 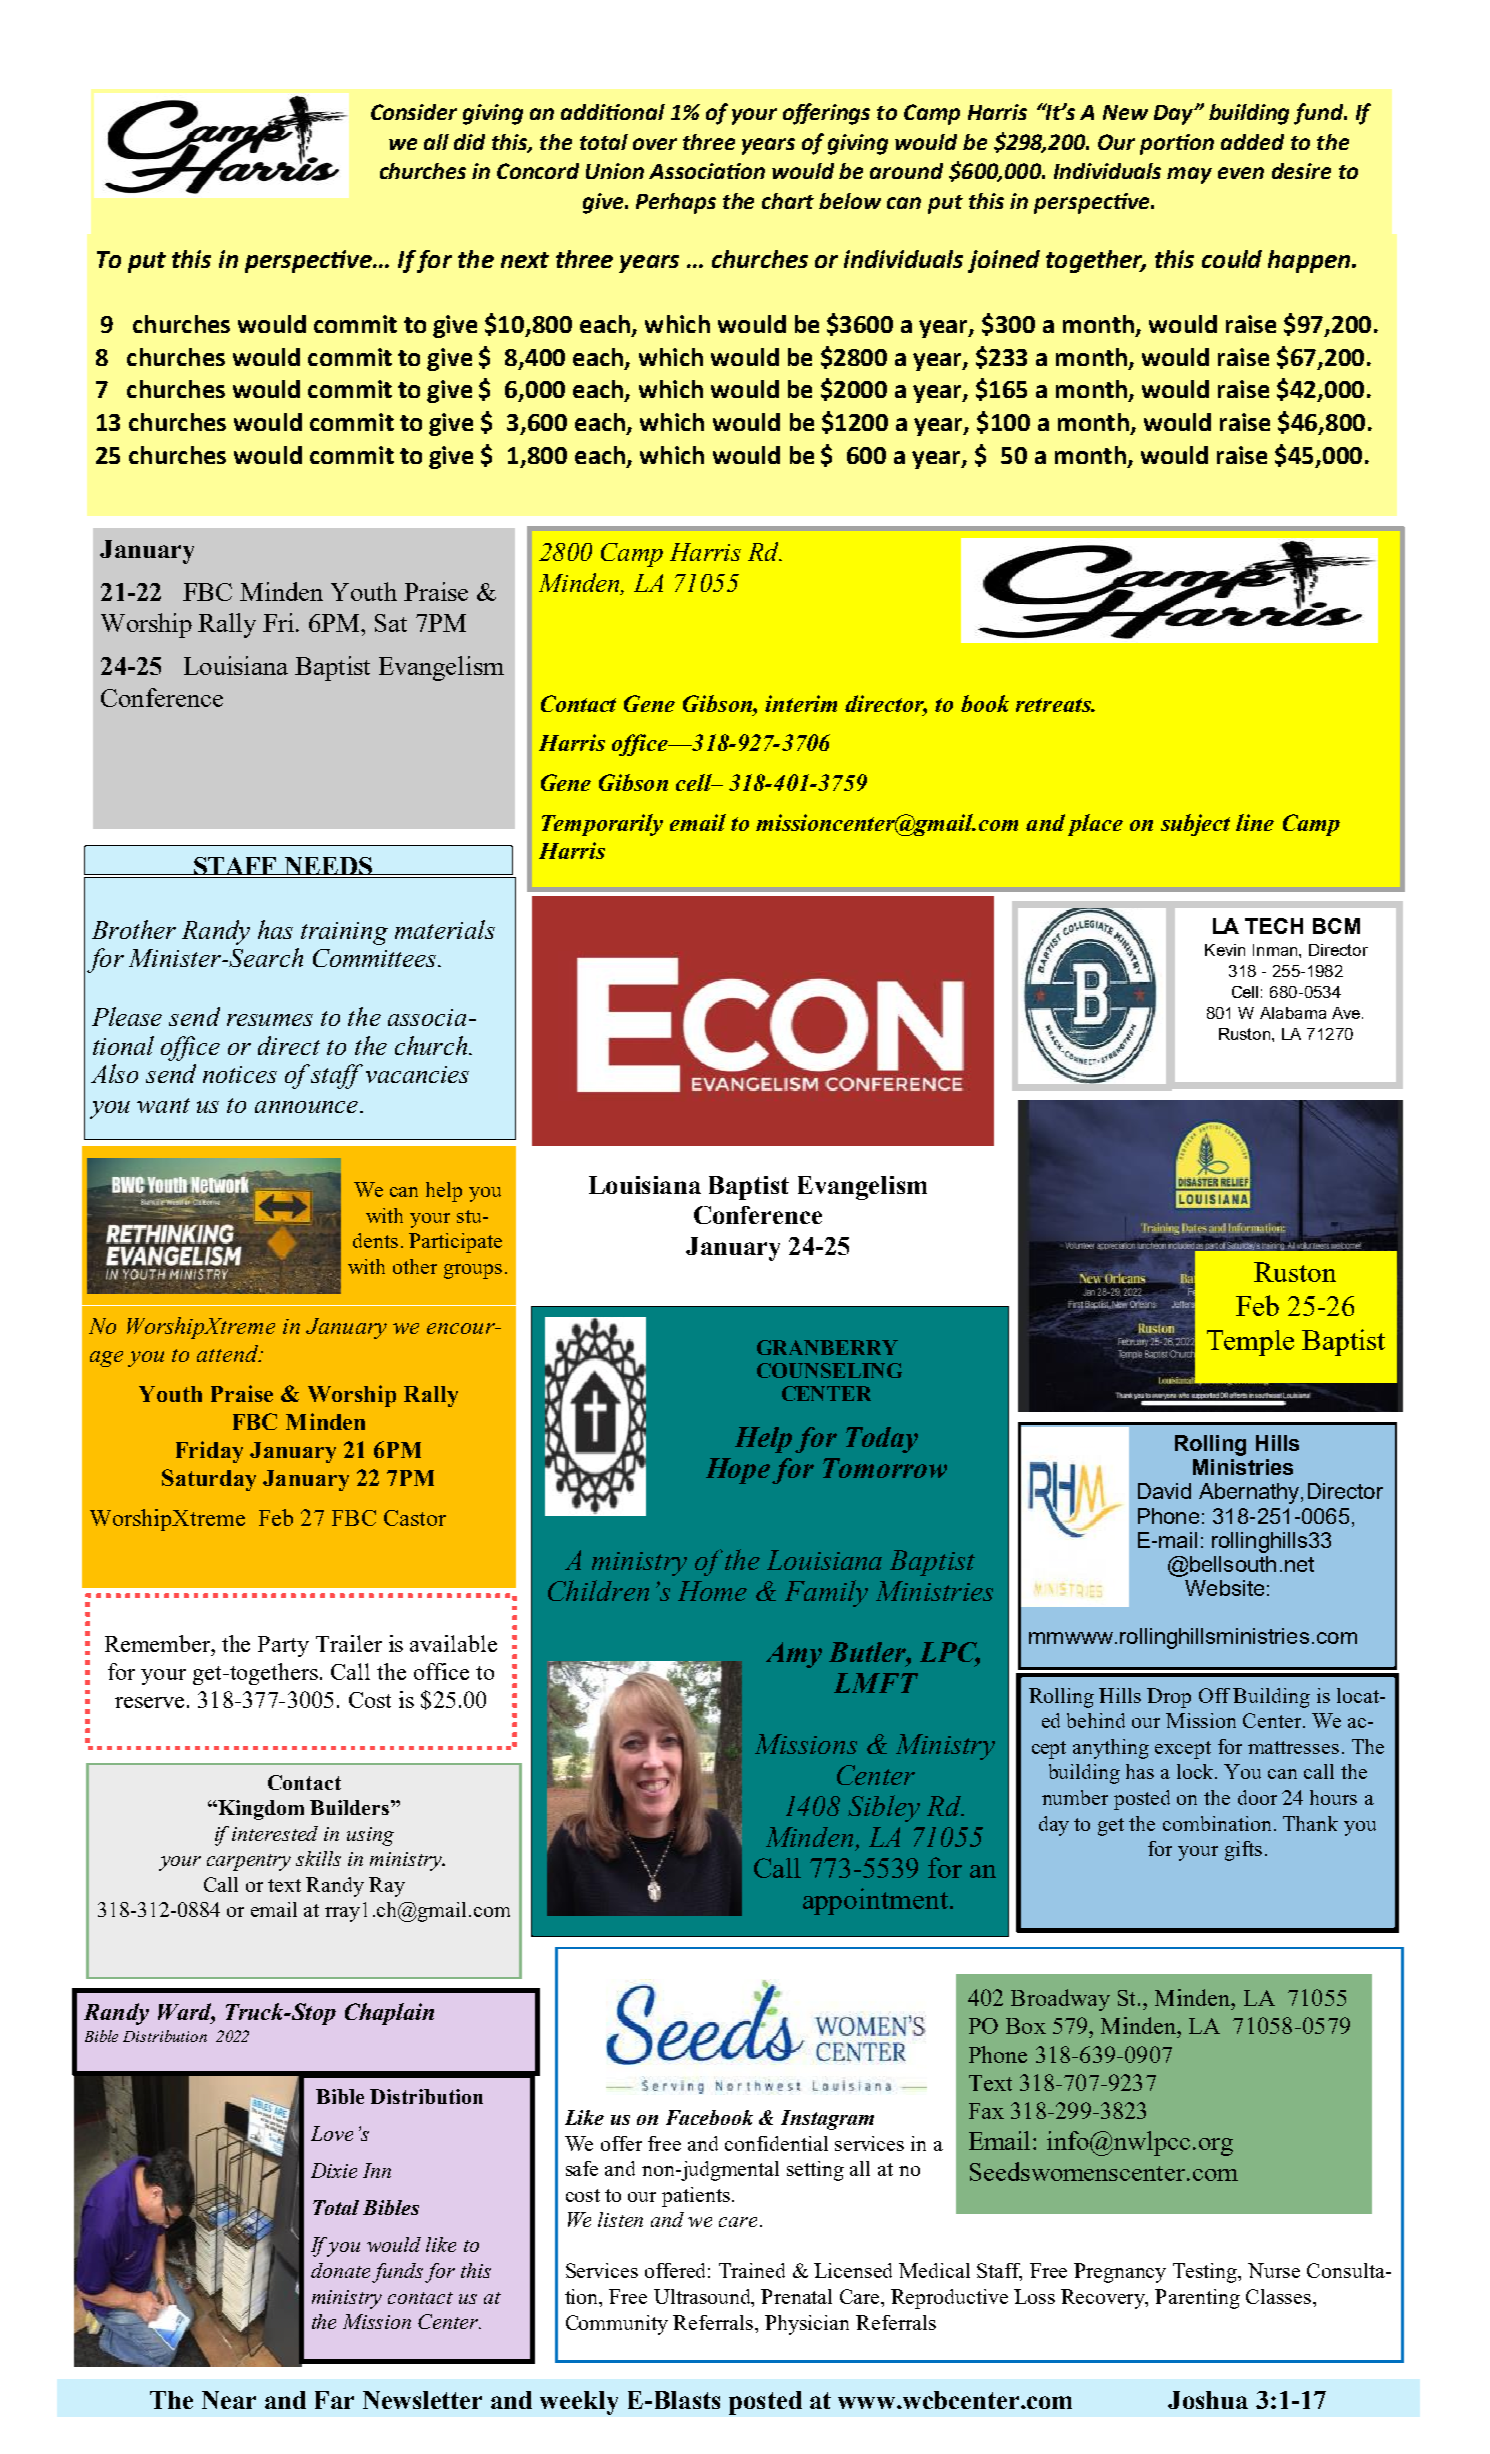 What do you see at coordinates (1189, 175) in the image?
I see `may` at bounding box center [1189, 175].
